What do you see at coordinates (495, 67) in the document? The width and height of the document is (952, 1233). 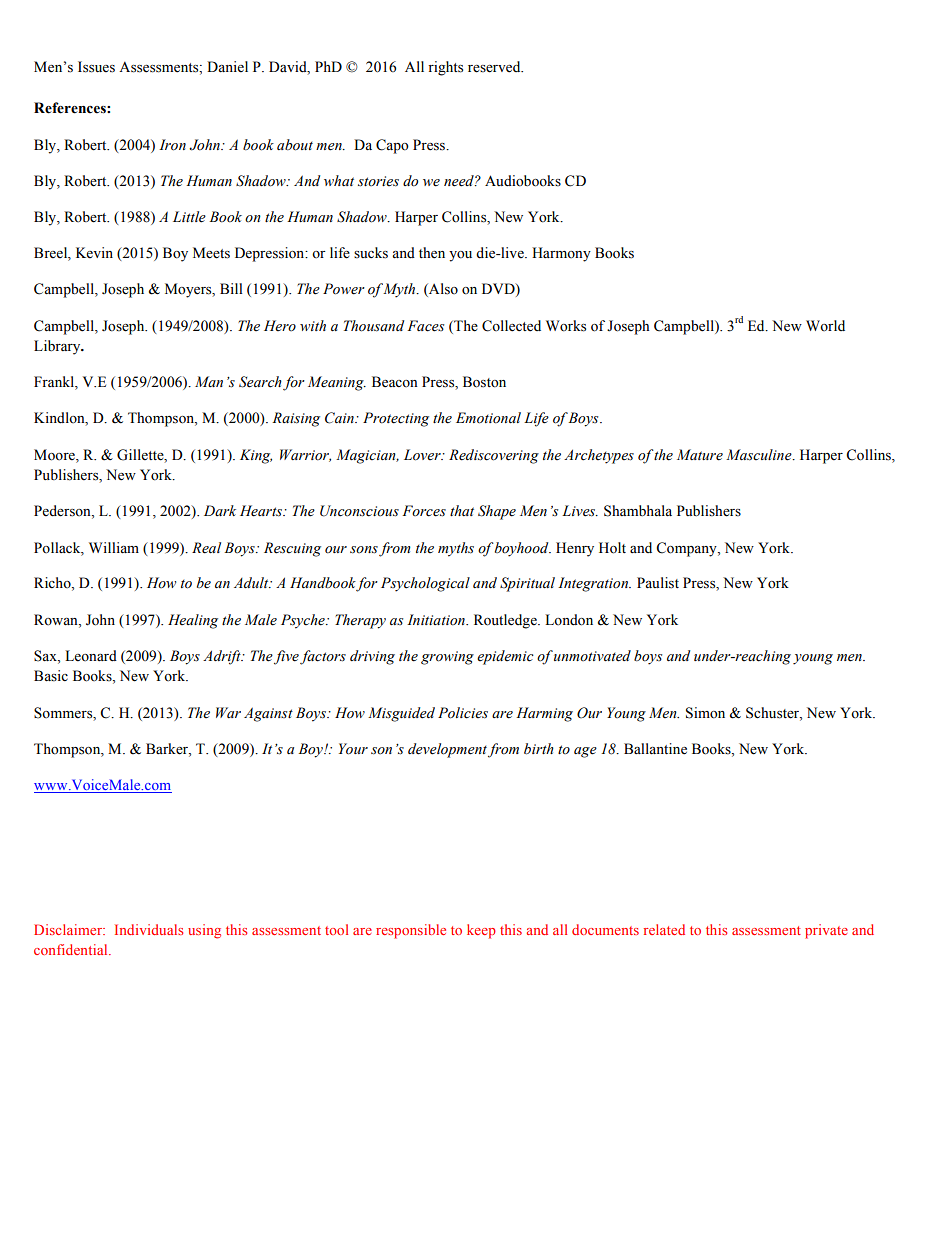 I see `reserved` at bounding box center [495, 67].
